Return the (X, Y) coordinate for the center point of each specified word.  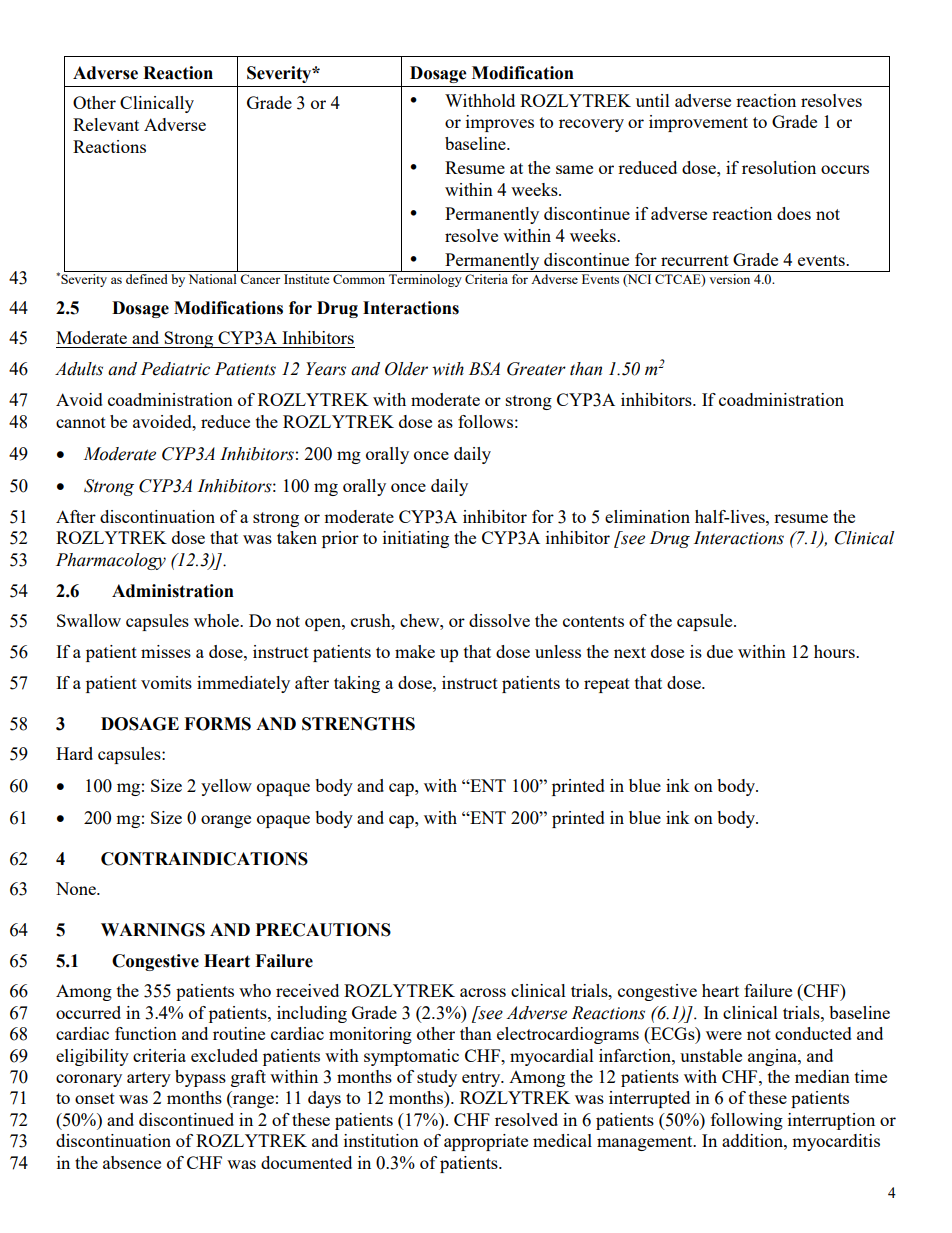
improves (500, 123)
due (720, 651)
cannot (81, 422)
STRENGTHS (358, 724)
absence (132, 1162)
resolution (779, 167)
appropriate (486, 1142)
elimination (647, 516)
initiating (416, 539)
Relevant (106, 124)
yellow (226, 787)
